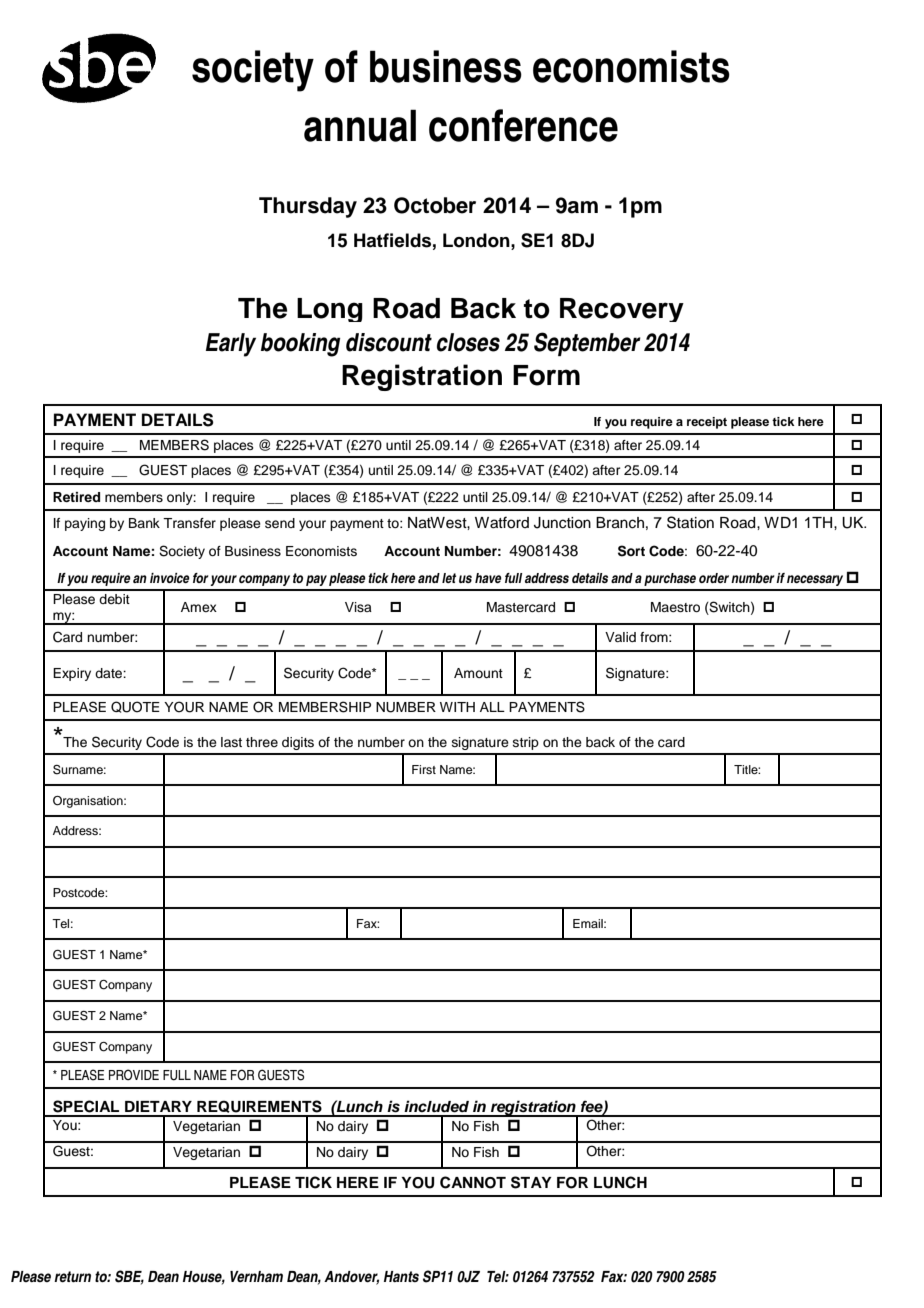 The image size is (924, 1308). Describe the element at coordinates (401, 1276) in the screenshot. I see `Hants` at that location.
